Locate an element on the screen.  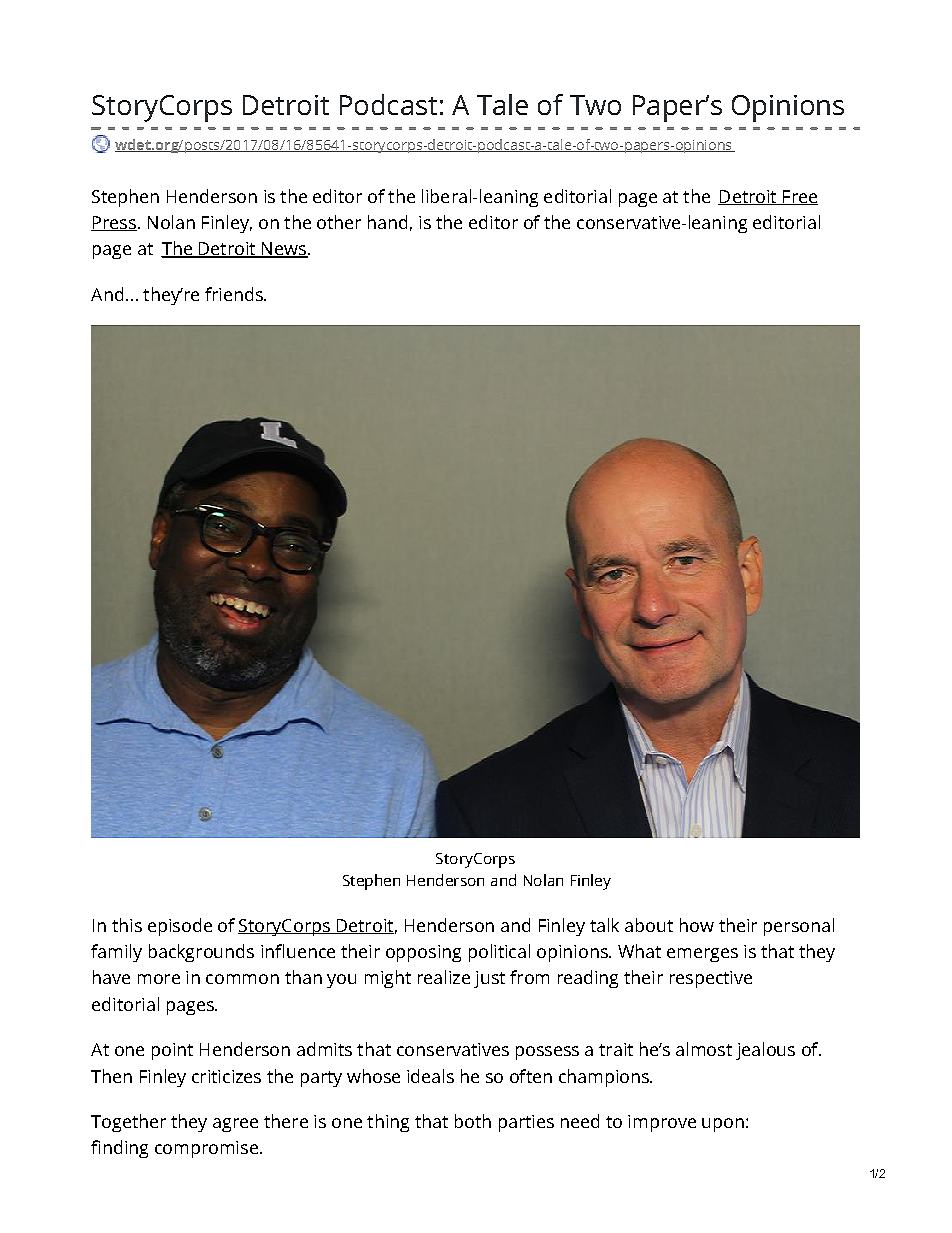
Free is located at coordinates (799, 197).
